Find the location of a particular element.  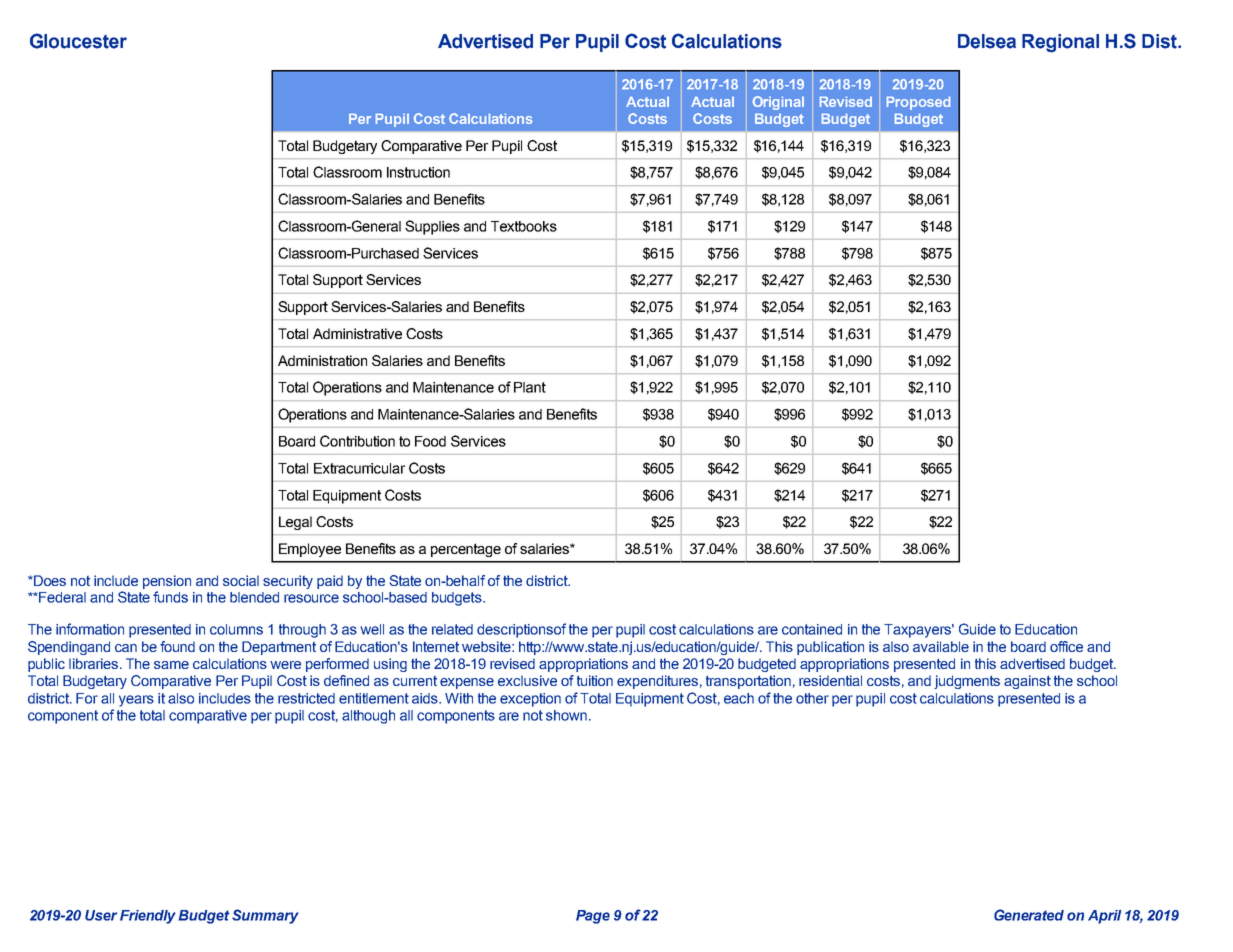

Original is located at coordinates (778, 103).
